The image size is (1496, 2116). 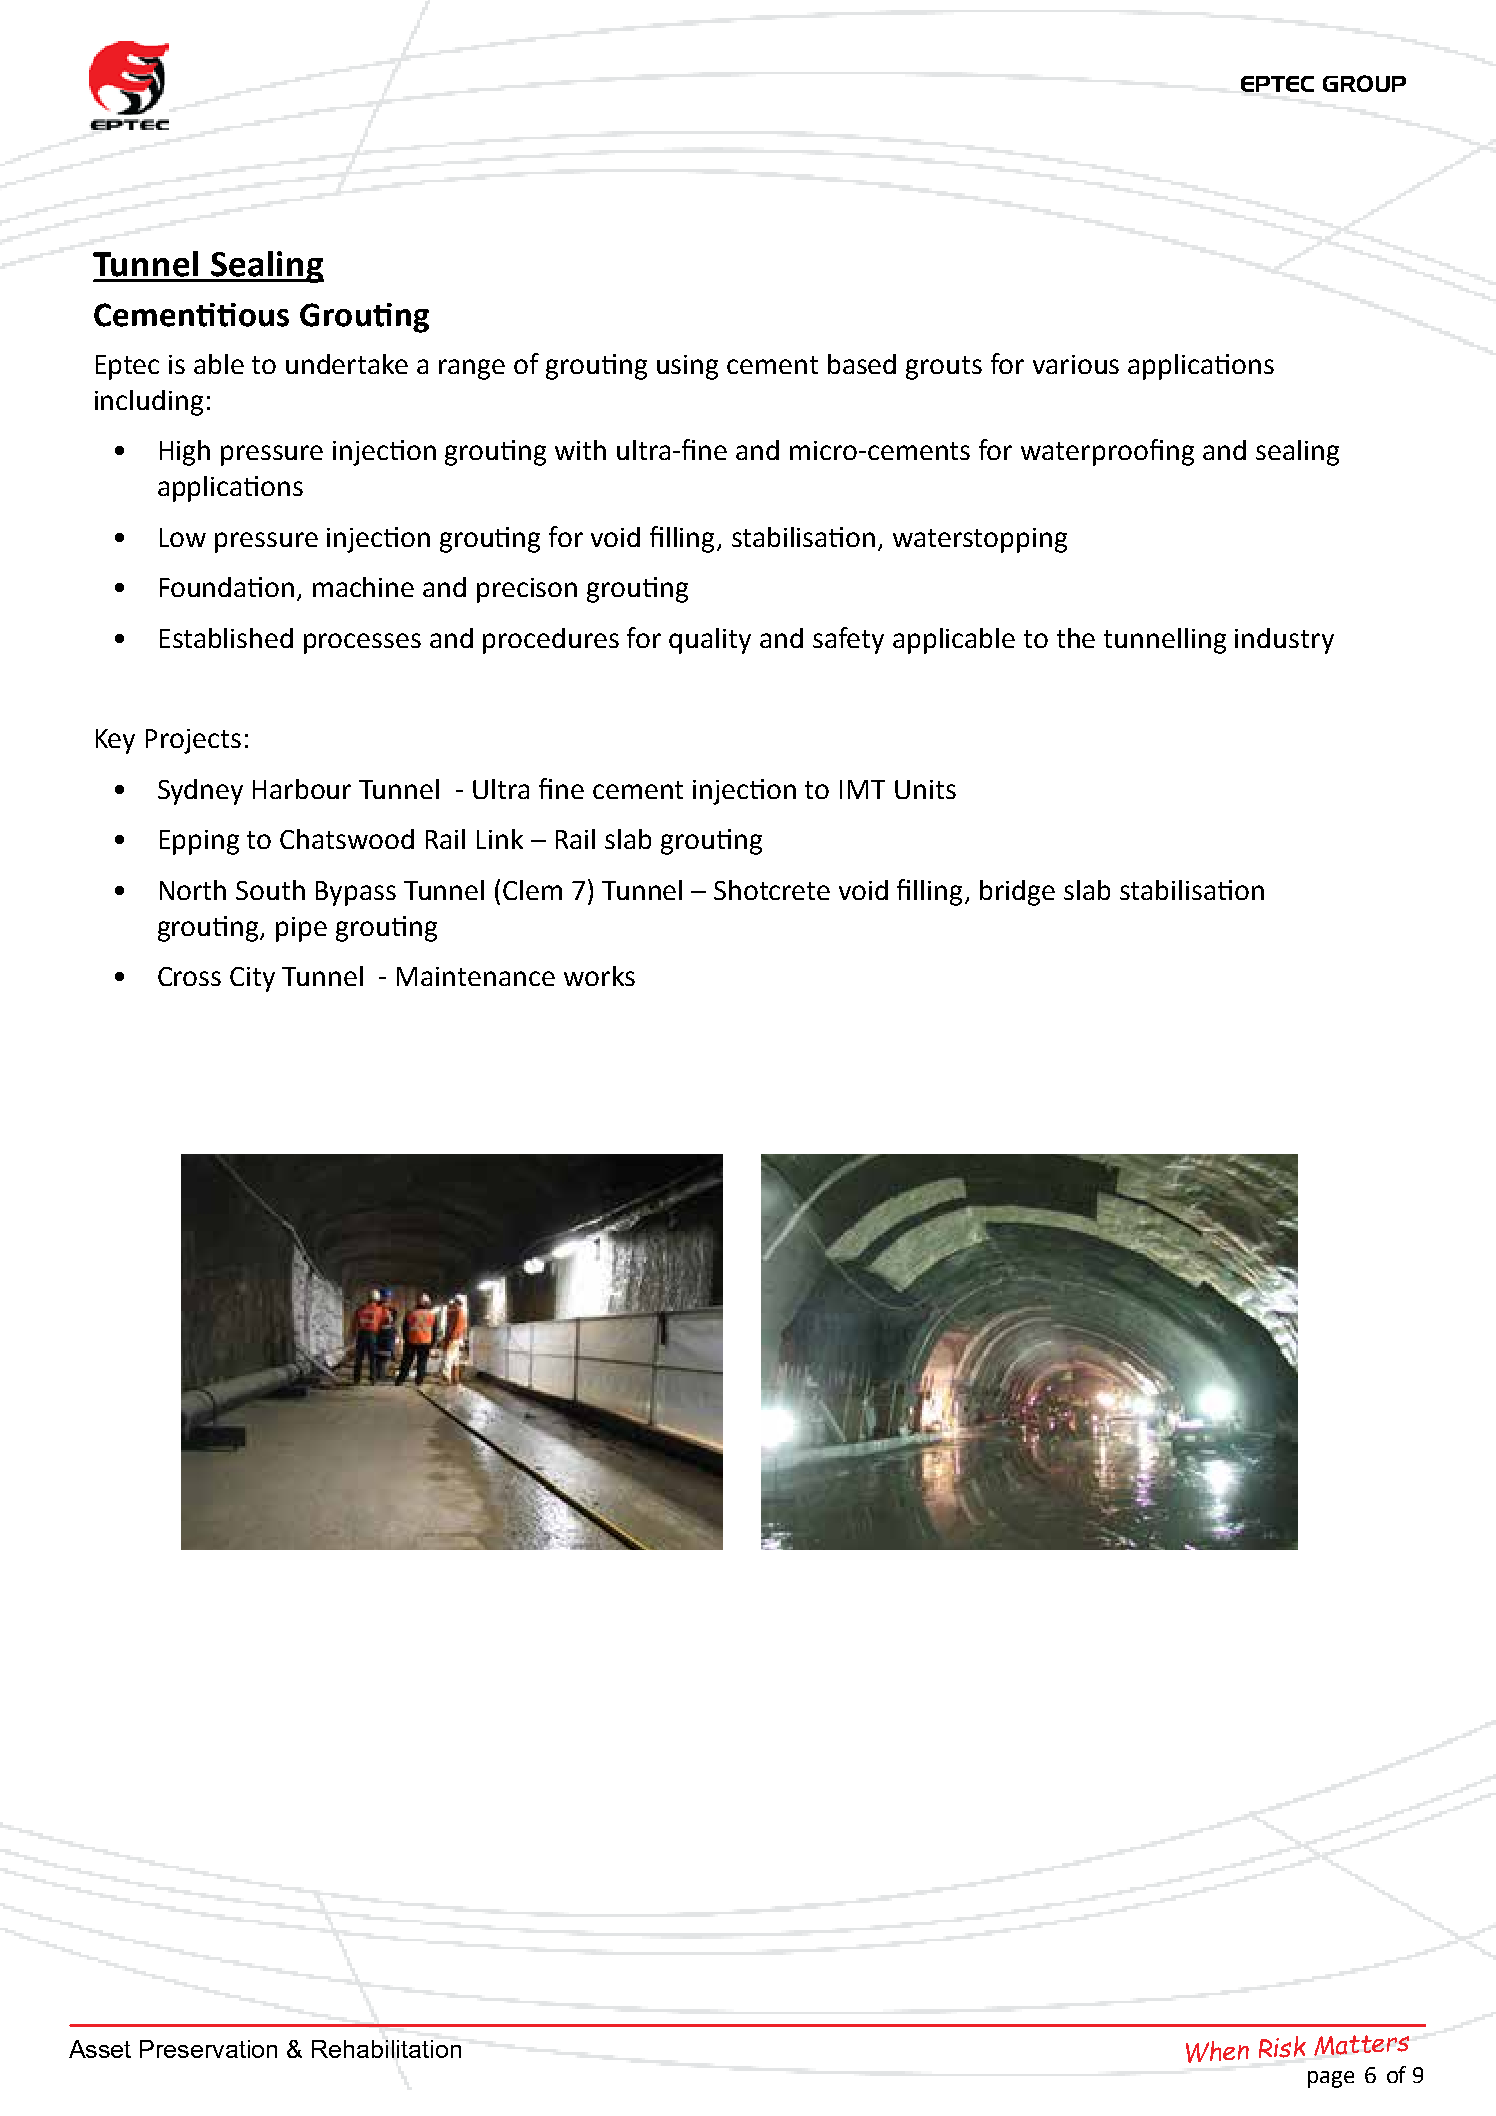 What do you see at coordinates (252, 979) in the screenshot?
I see `City` at bounding box center [252, 979].
